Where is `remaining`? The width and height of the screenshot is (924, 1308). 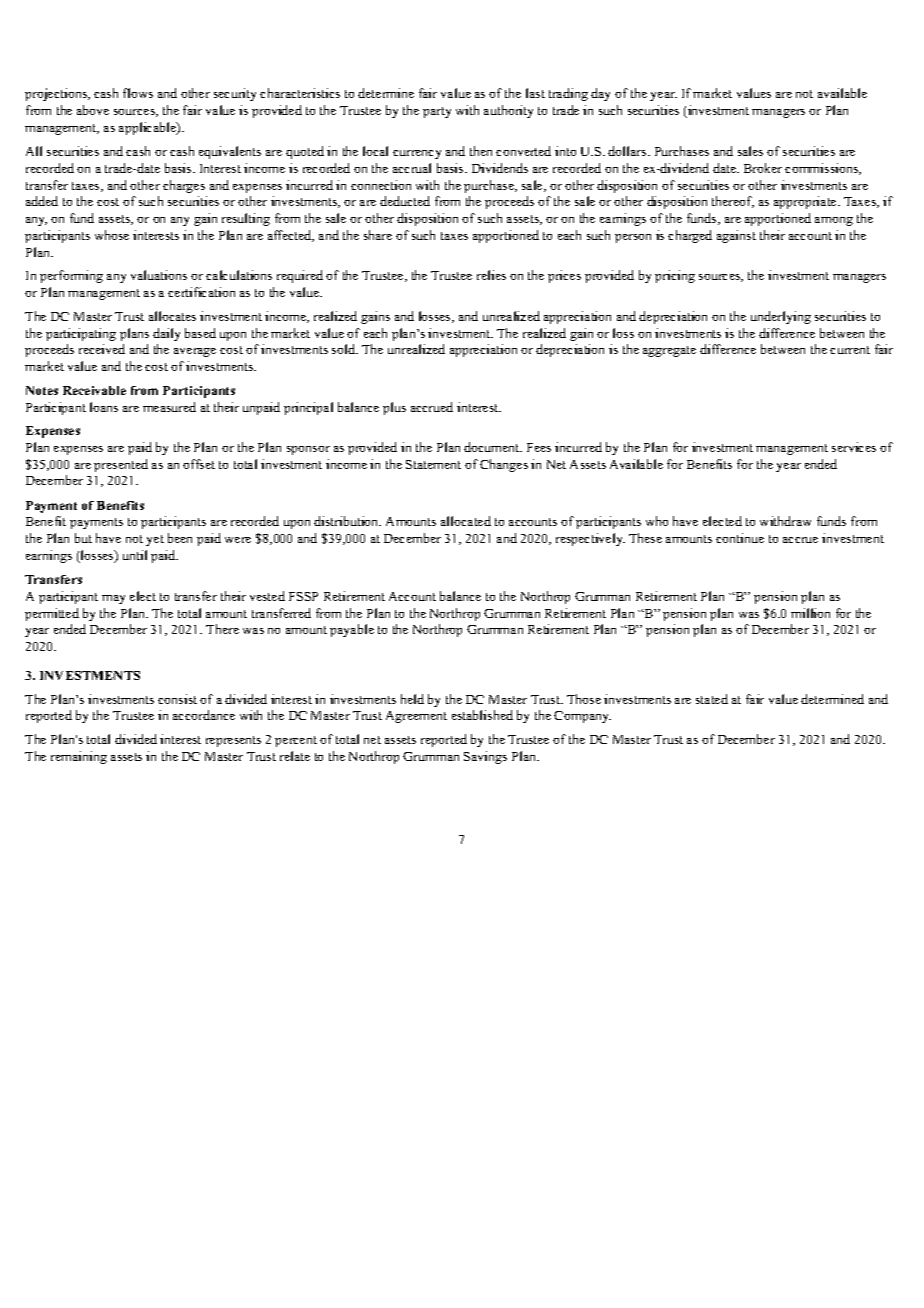
remaining is located at coordinates (79, 757).
